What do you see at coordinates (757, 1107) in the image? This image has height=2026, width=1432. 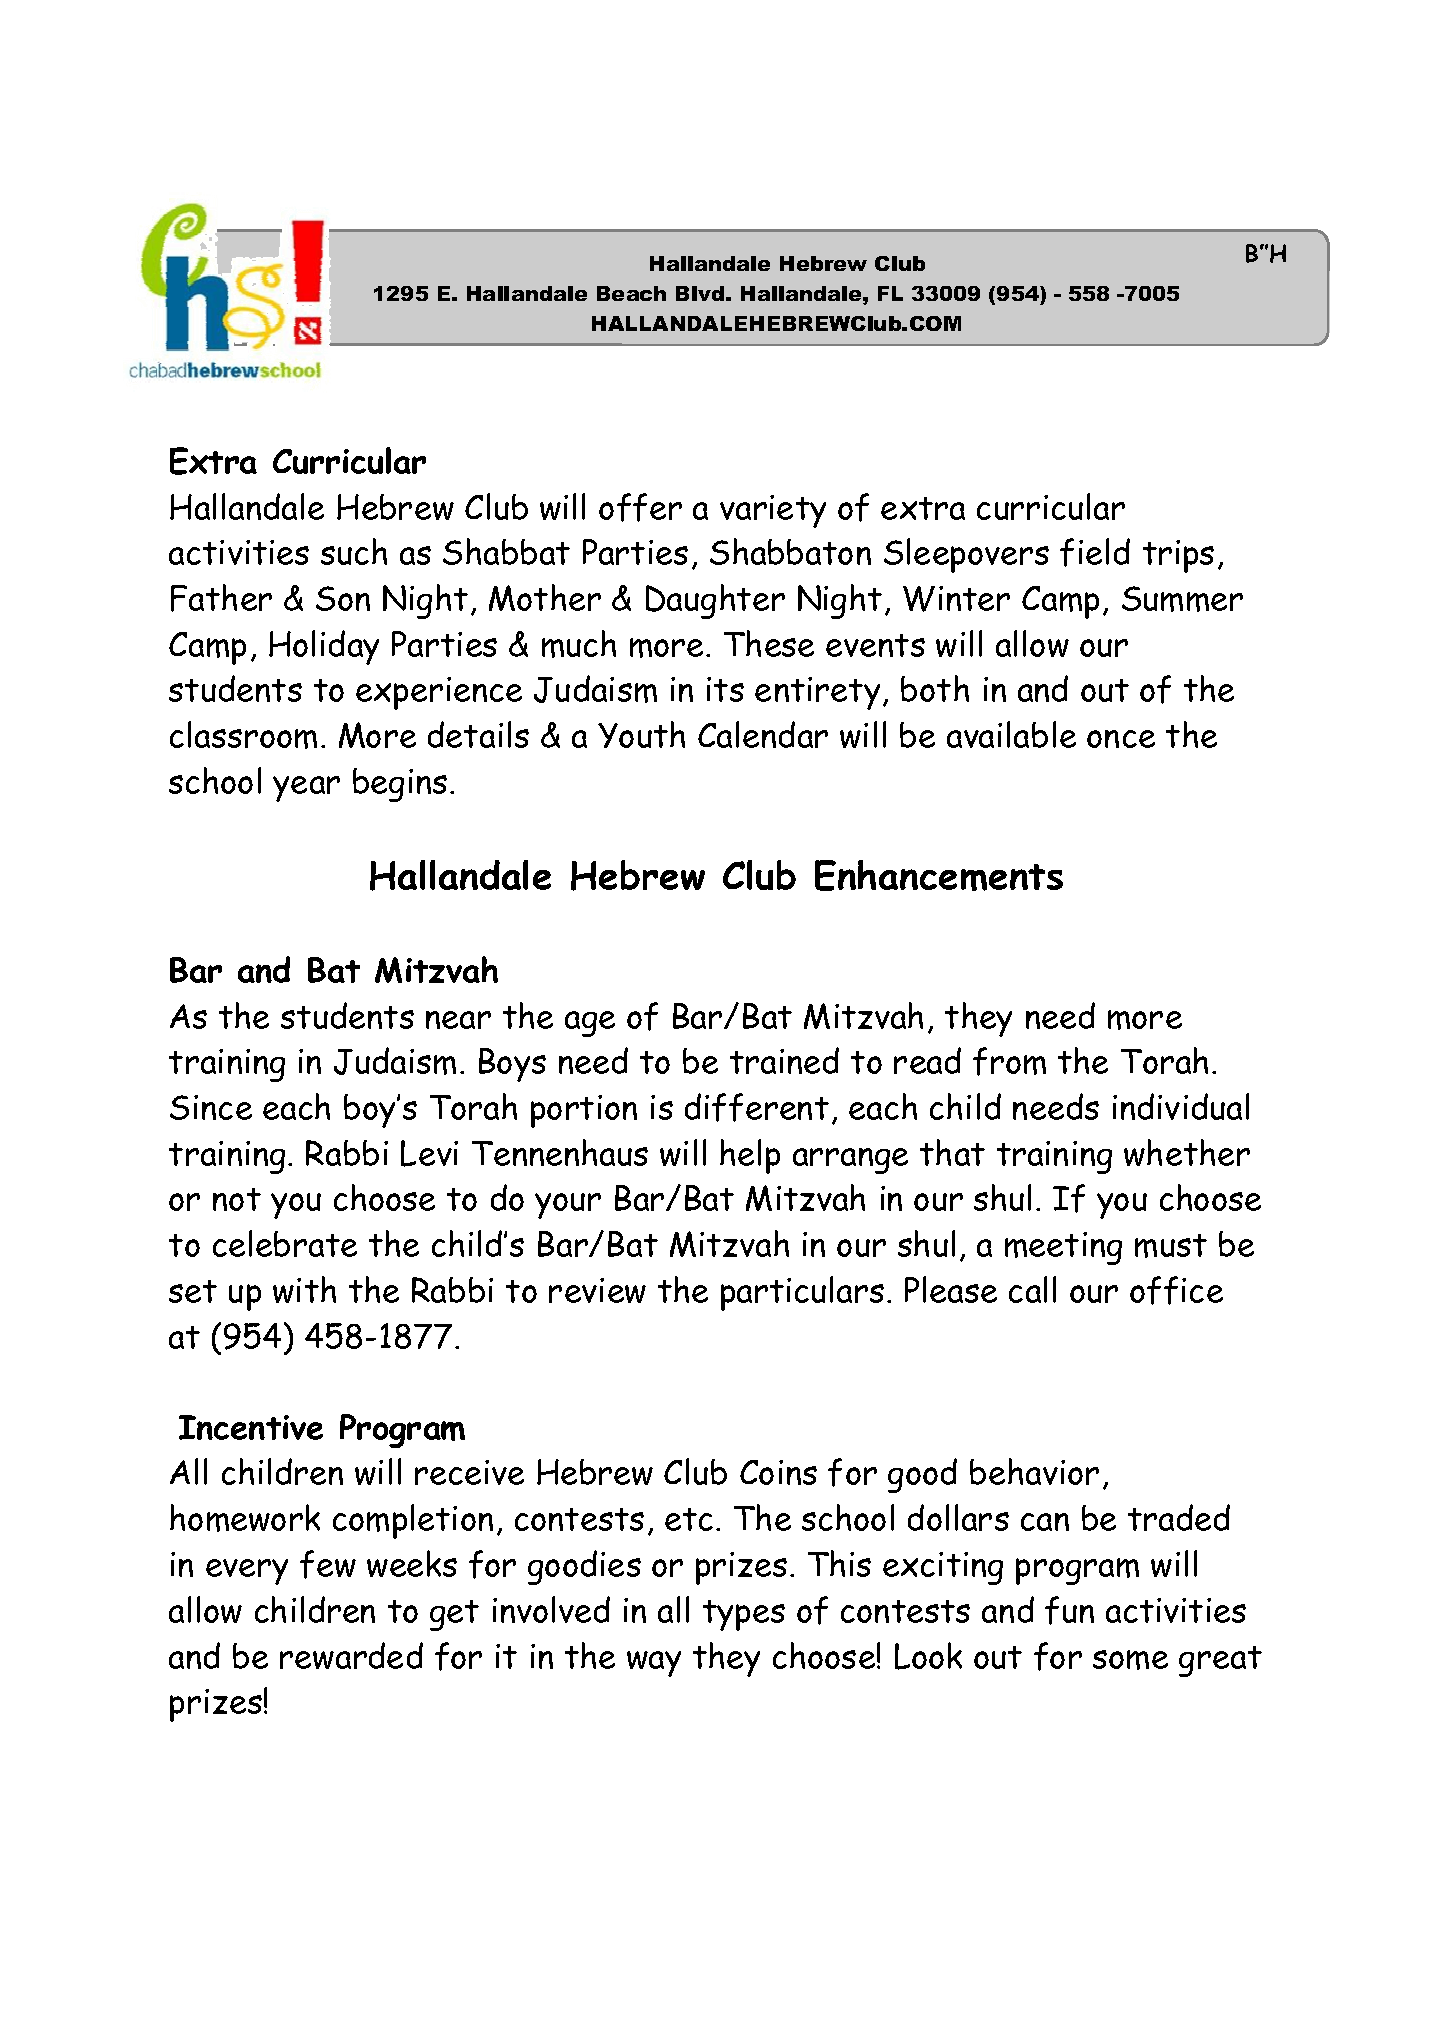 I see `different` at bounding box center [757, 1107].
